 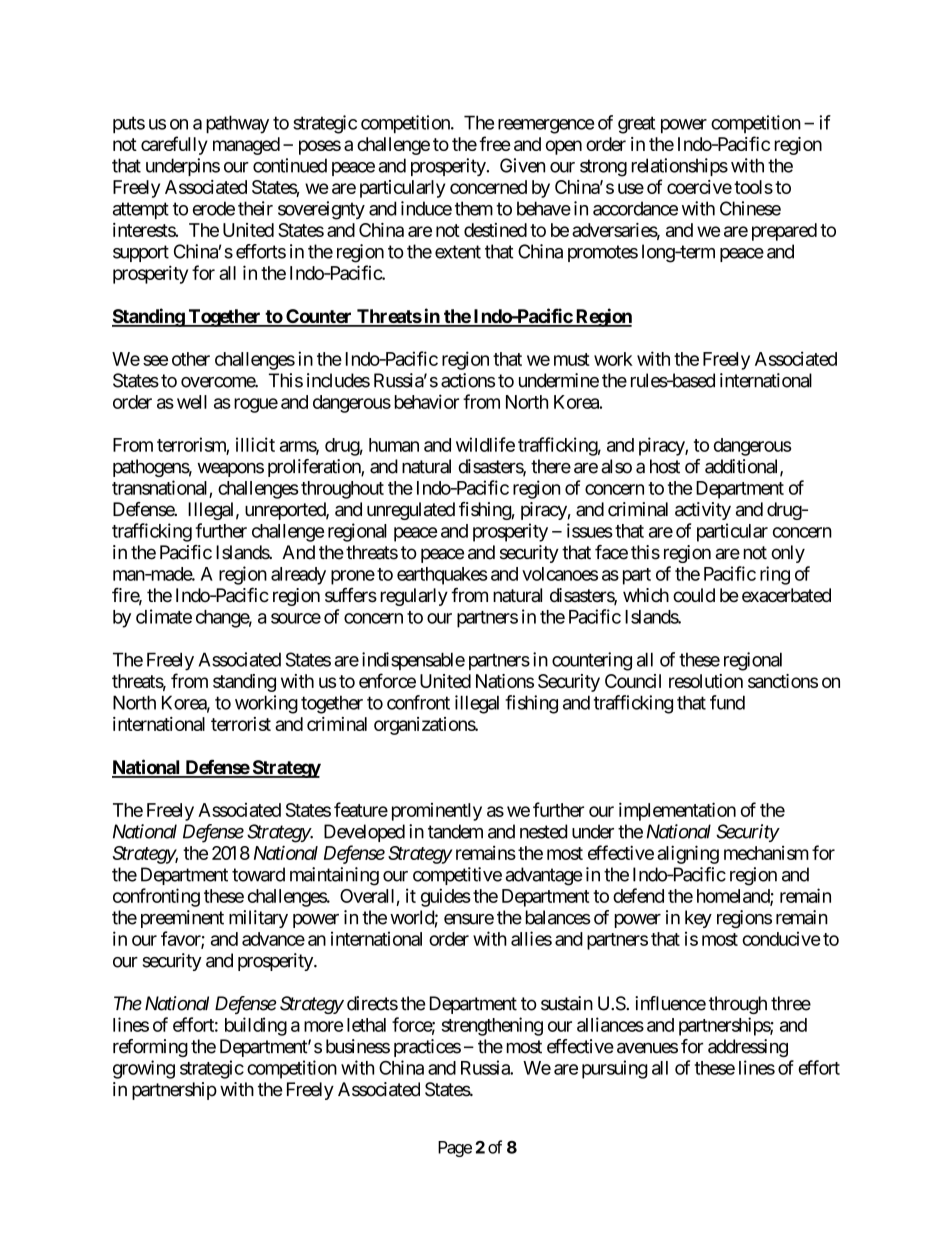 I want to click on regularly, so click(x=414, y=597).
